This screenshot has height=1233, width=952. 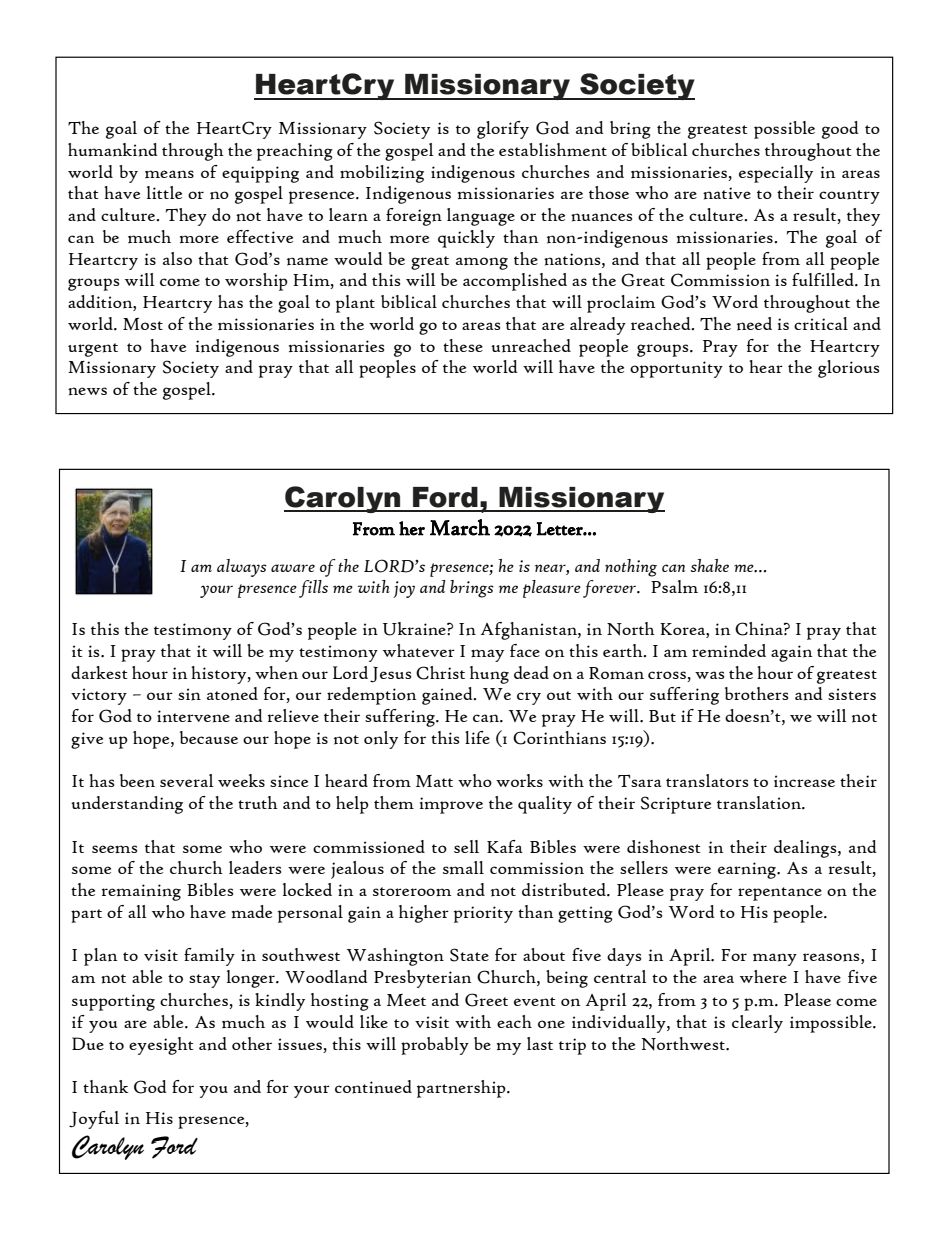 What do you see at coordinates (99, 672) in the screenshot?
I see `darkest` at bounding box center [99, 672].
